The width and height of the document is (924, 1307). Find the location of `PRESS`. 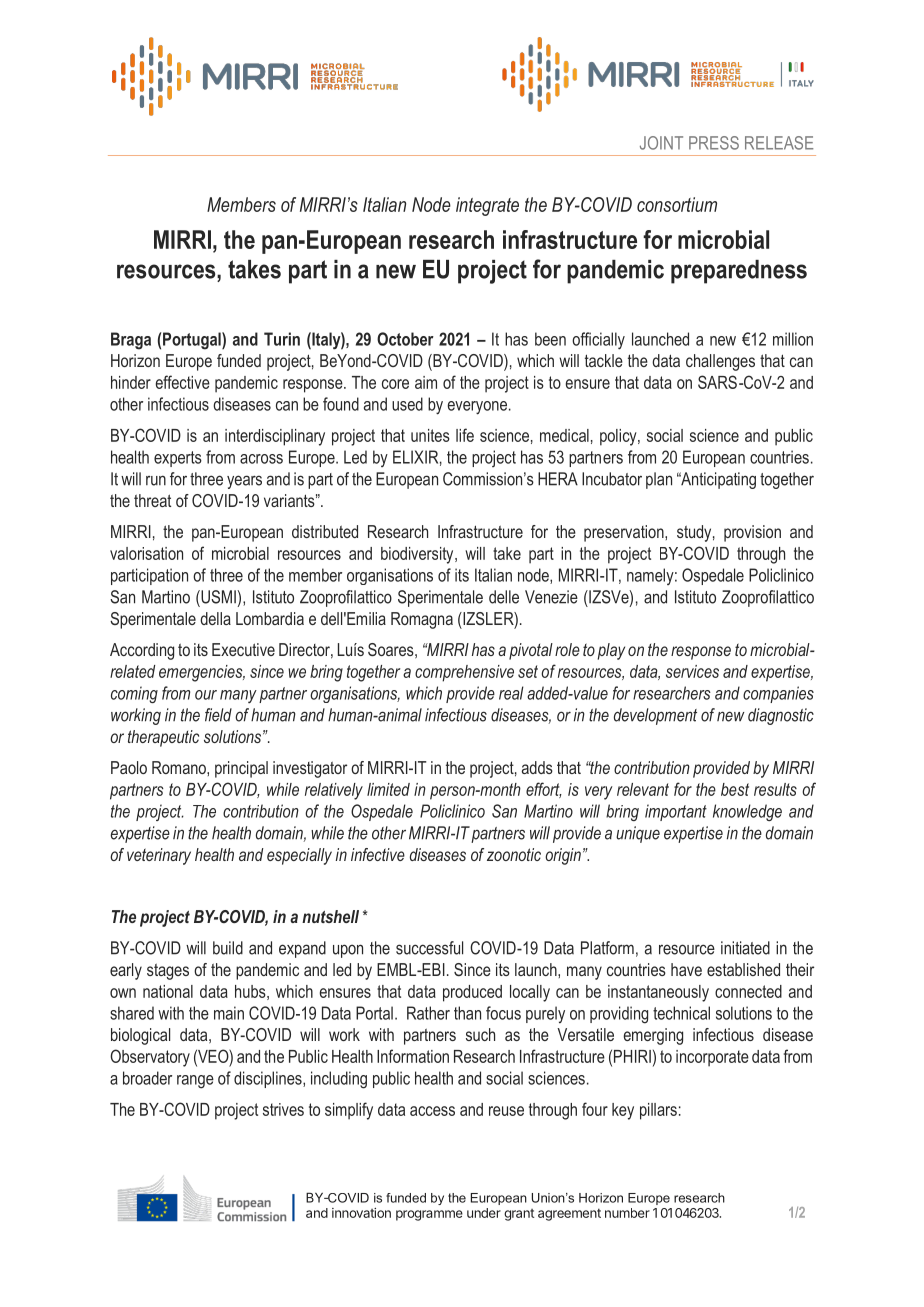

PRESS is located at coordinates (714, 143).
